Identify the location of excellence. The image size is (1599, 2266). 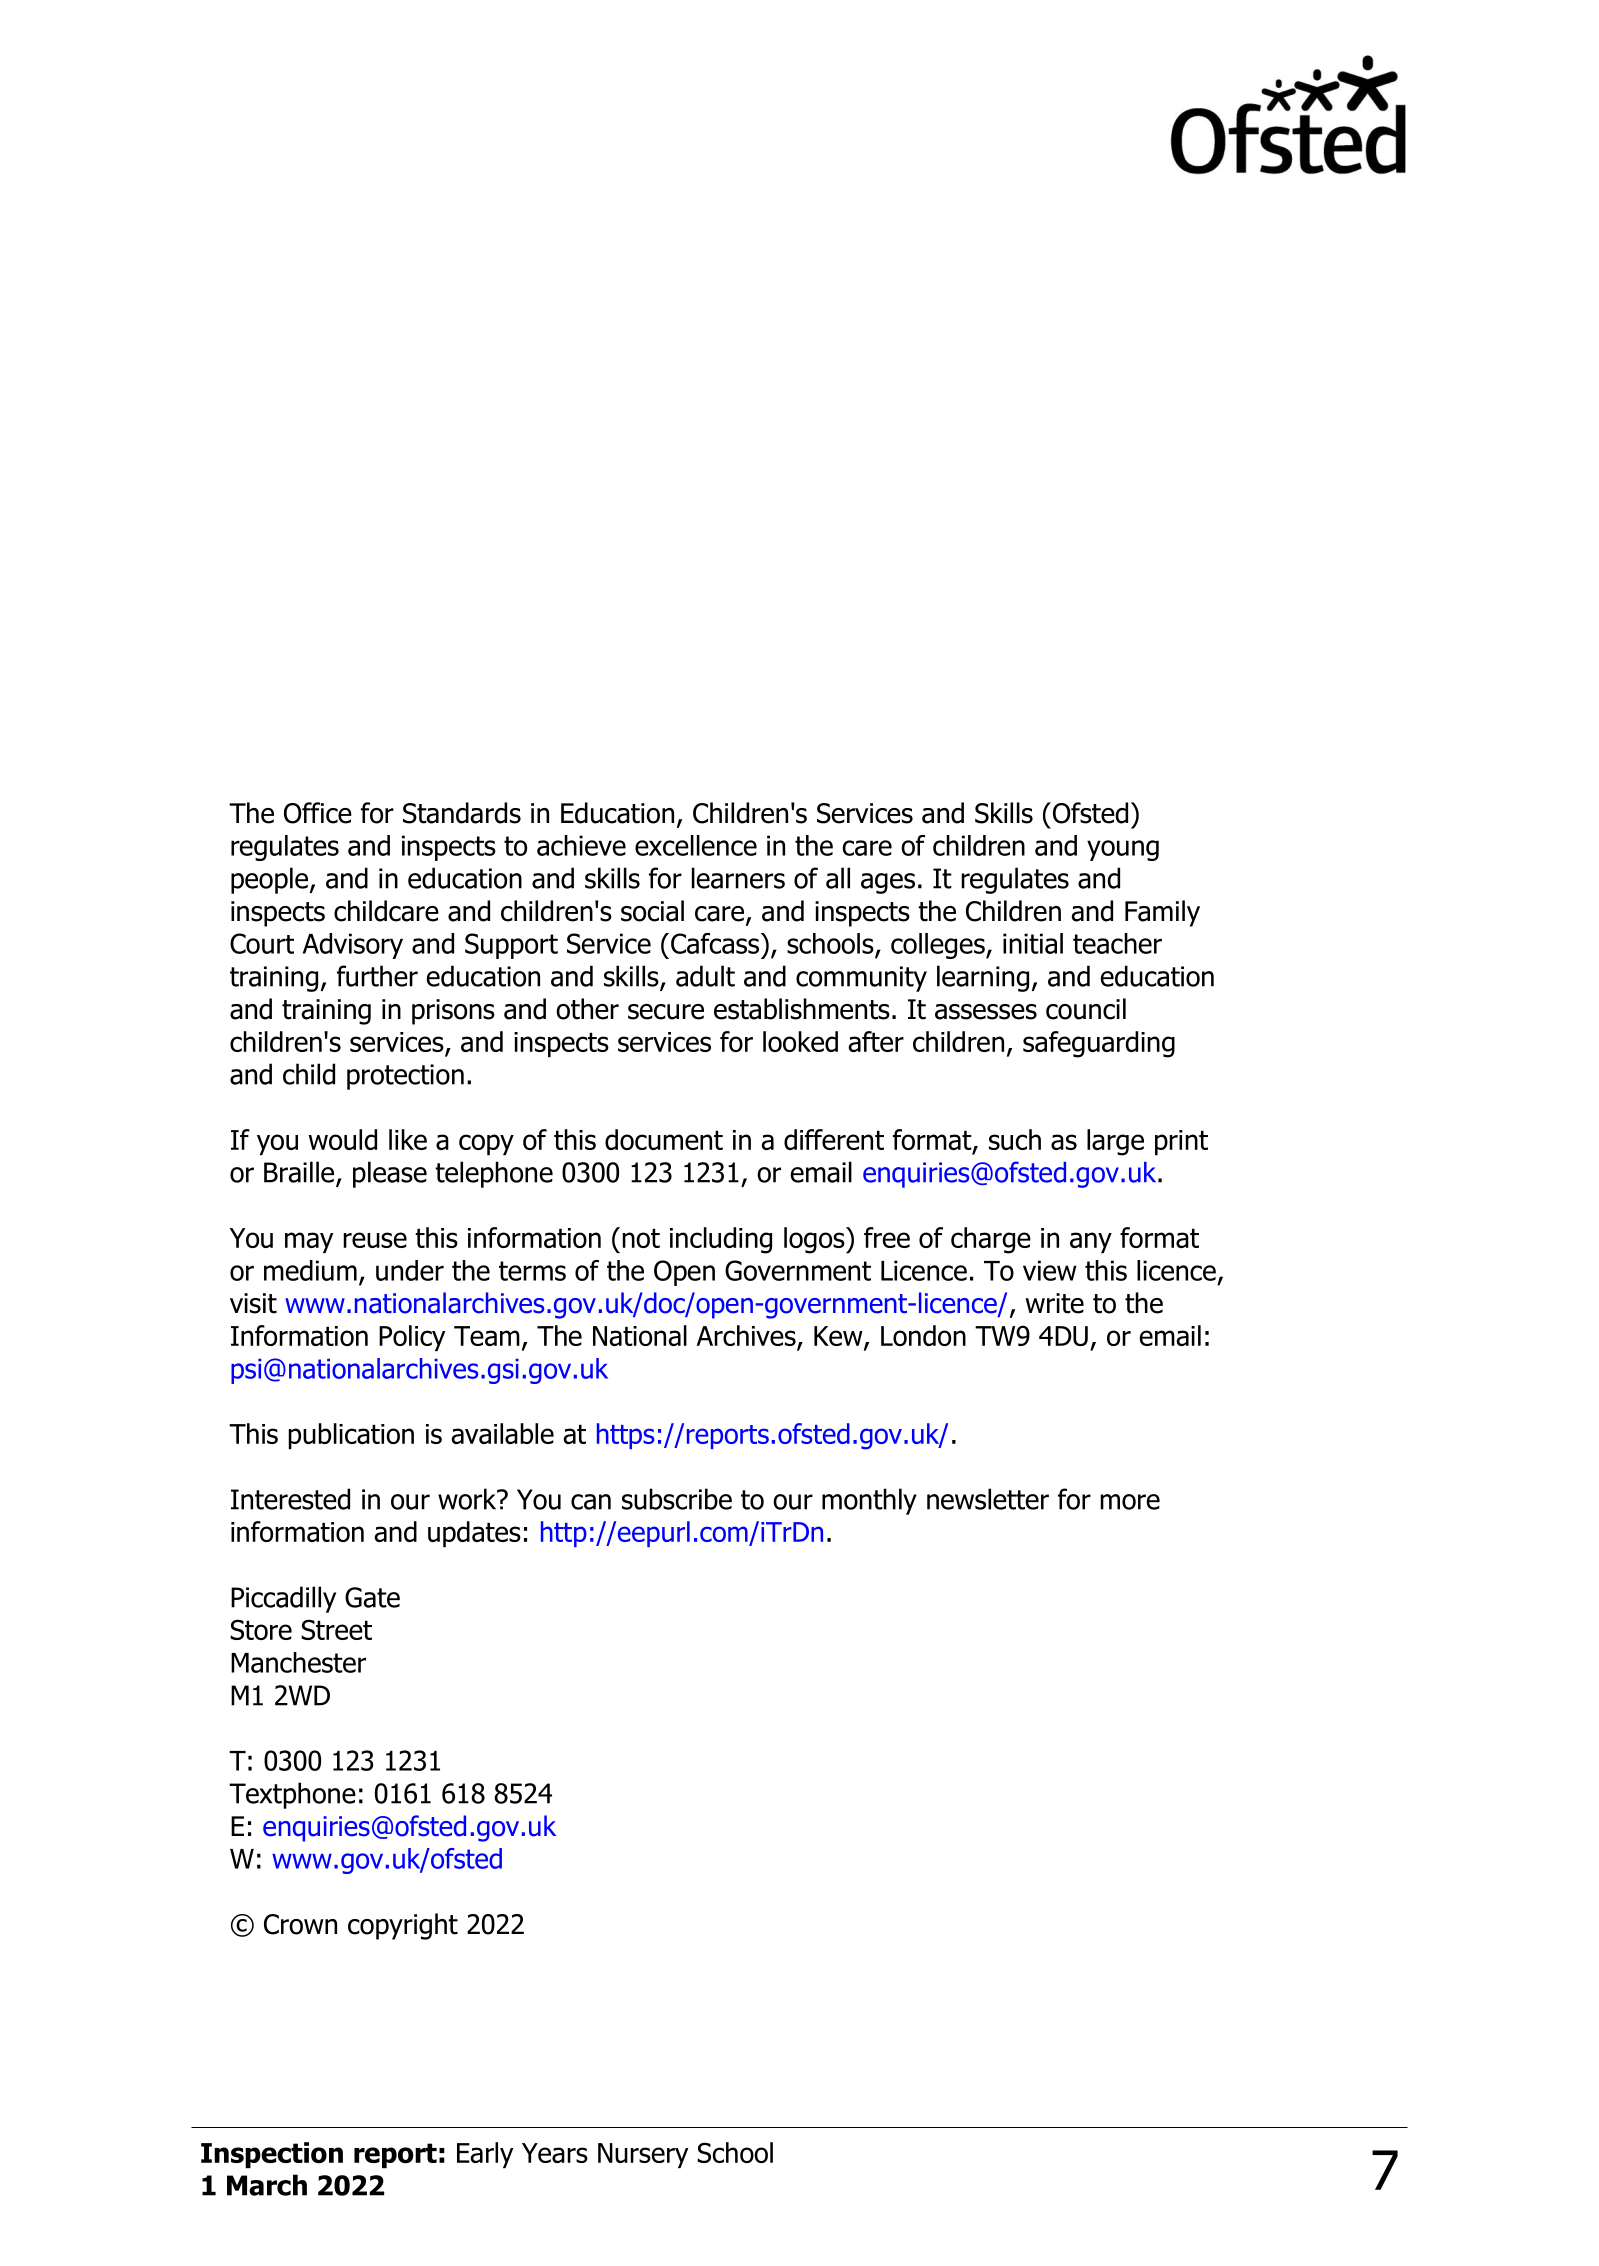
(696, 845).
